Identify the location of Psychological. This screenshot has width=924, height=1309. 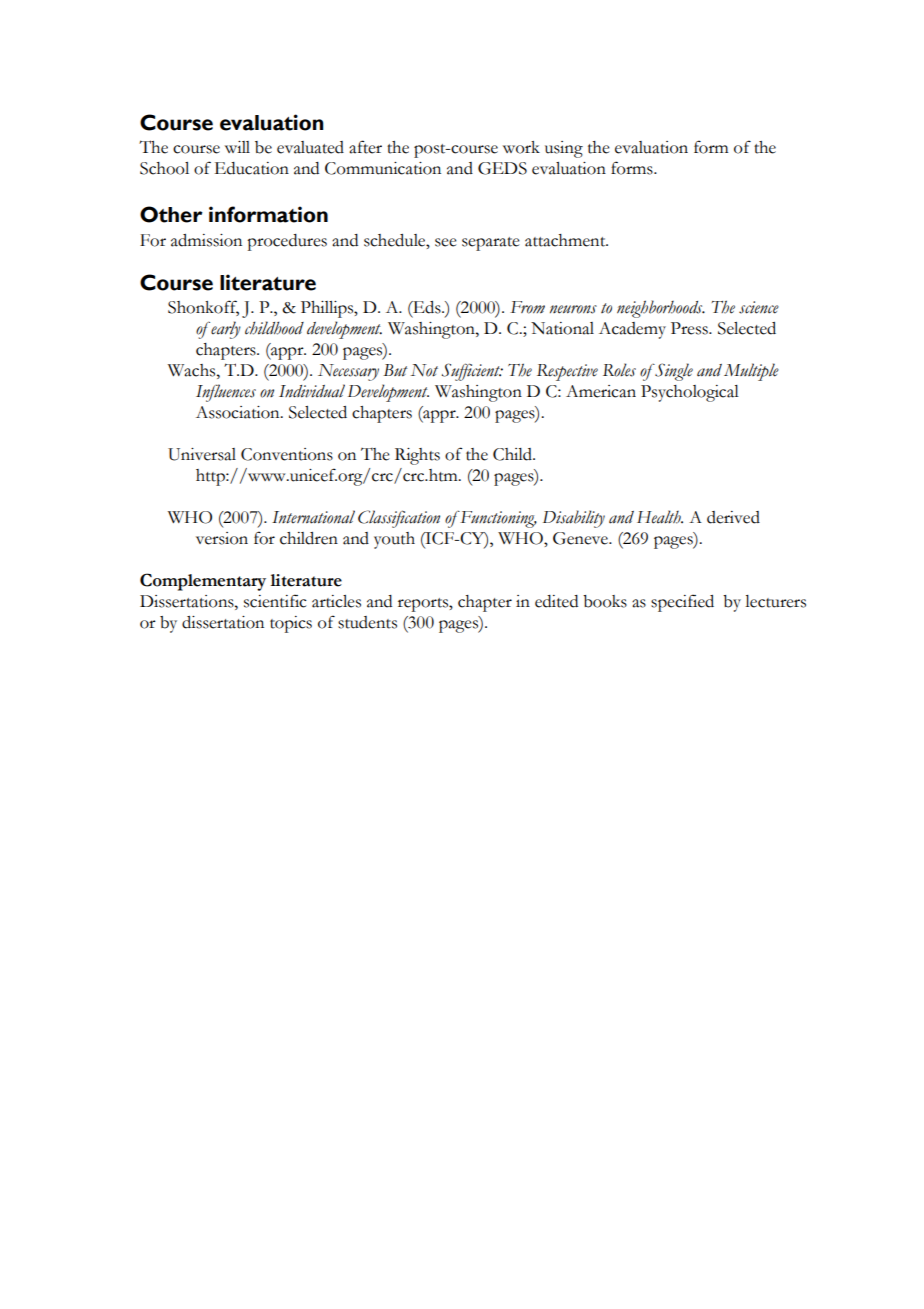
(690, 393).
